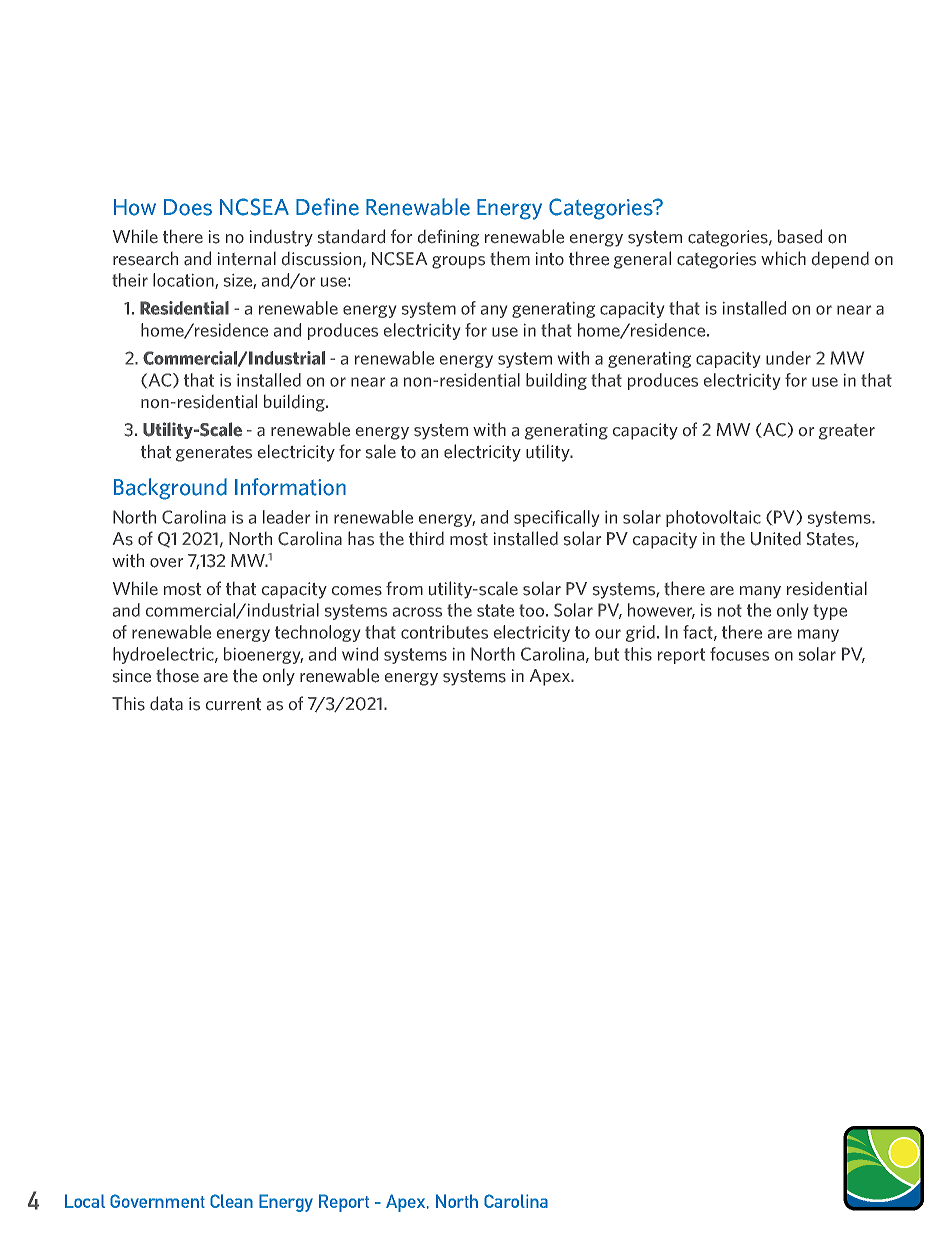 This image has height=1233, width=952. I want to click on focuses, so click(739, 654).
